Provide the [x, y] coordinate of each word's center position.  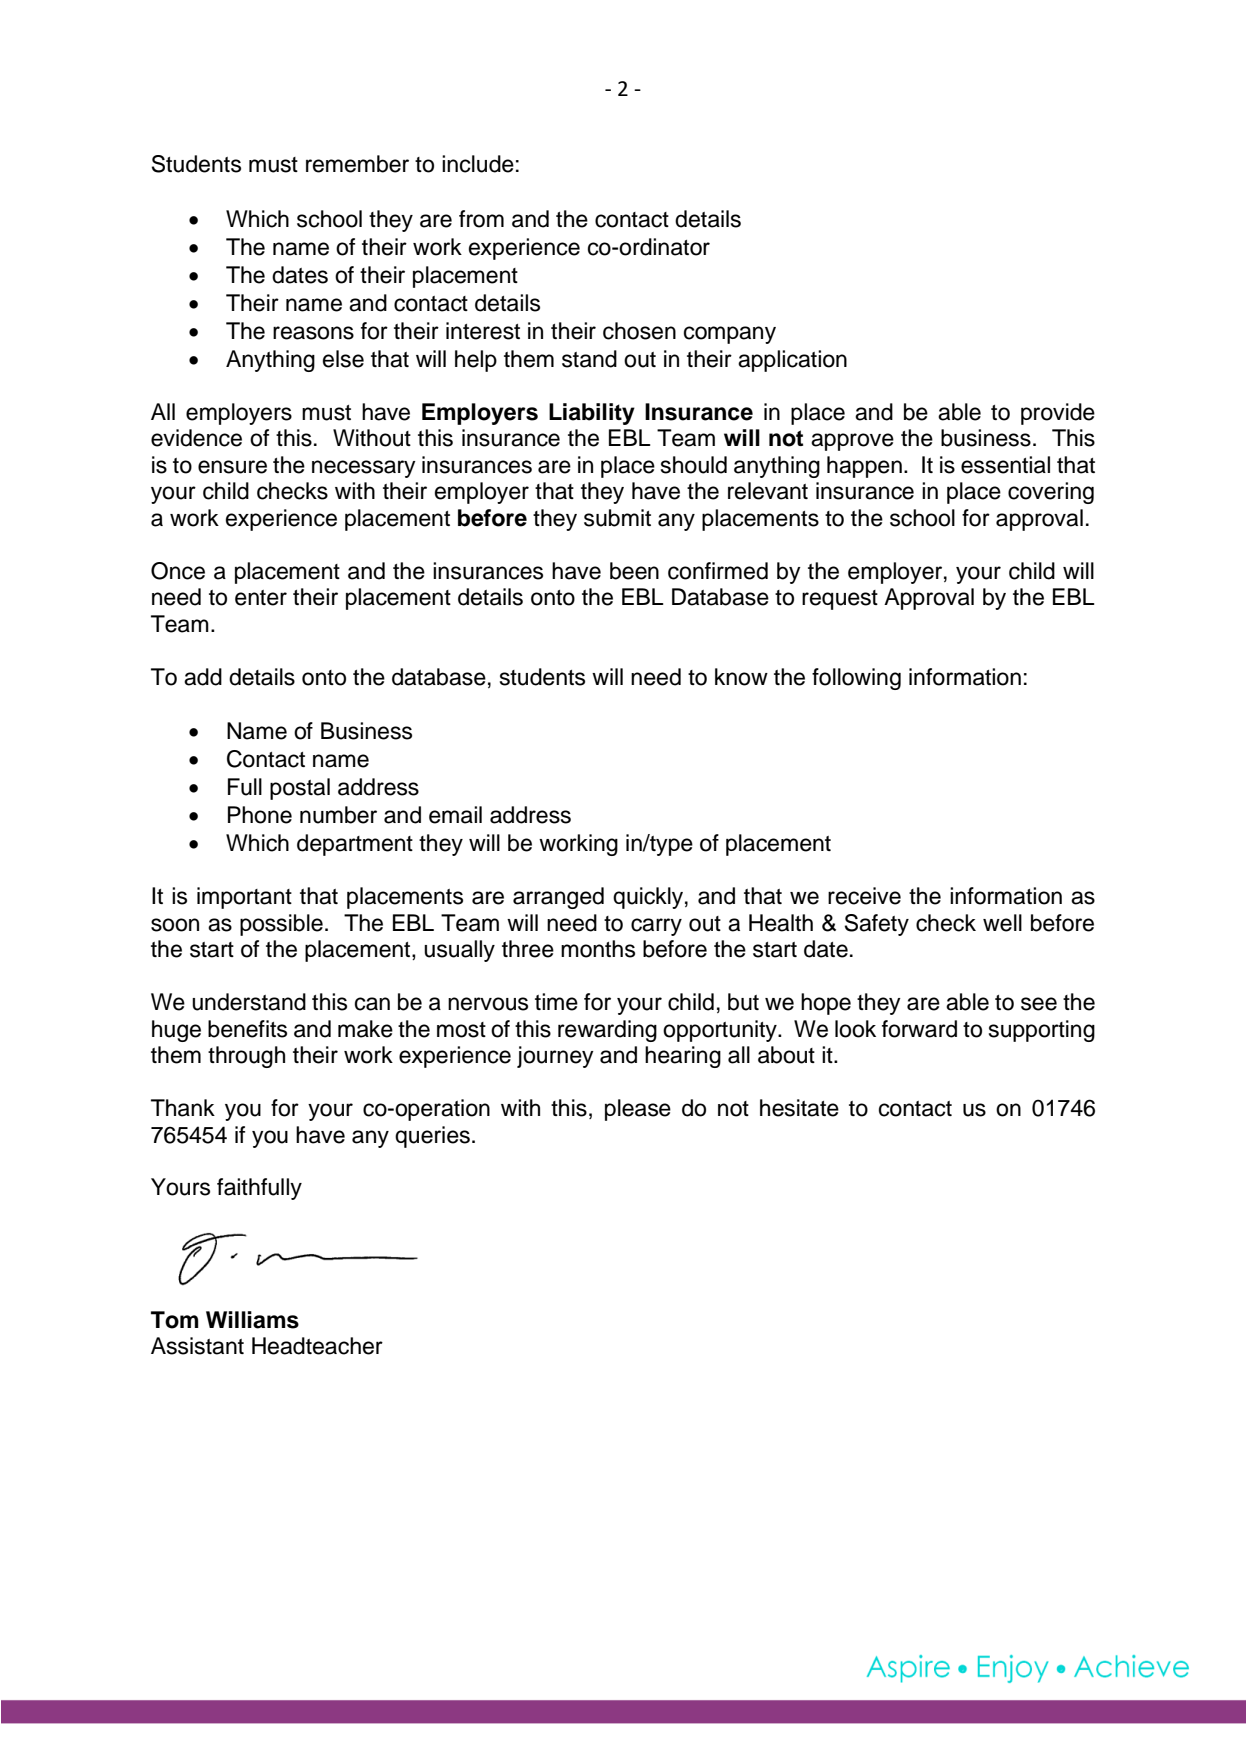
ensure [232, 467]
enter [261, 598]
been [634, 571]
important [244, 898]
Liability [592, 414]
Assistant [197, 1346]
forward [919, 1029]
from [481, 219]
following [856, 679]
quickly [648, 898]
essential [1005, 465]
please [638, 1110]
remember [357, 164]
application [792, 361]
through [246, 1057]
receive [864, 896]
